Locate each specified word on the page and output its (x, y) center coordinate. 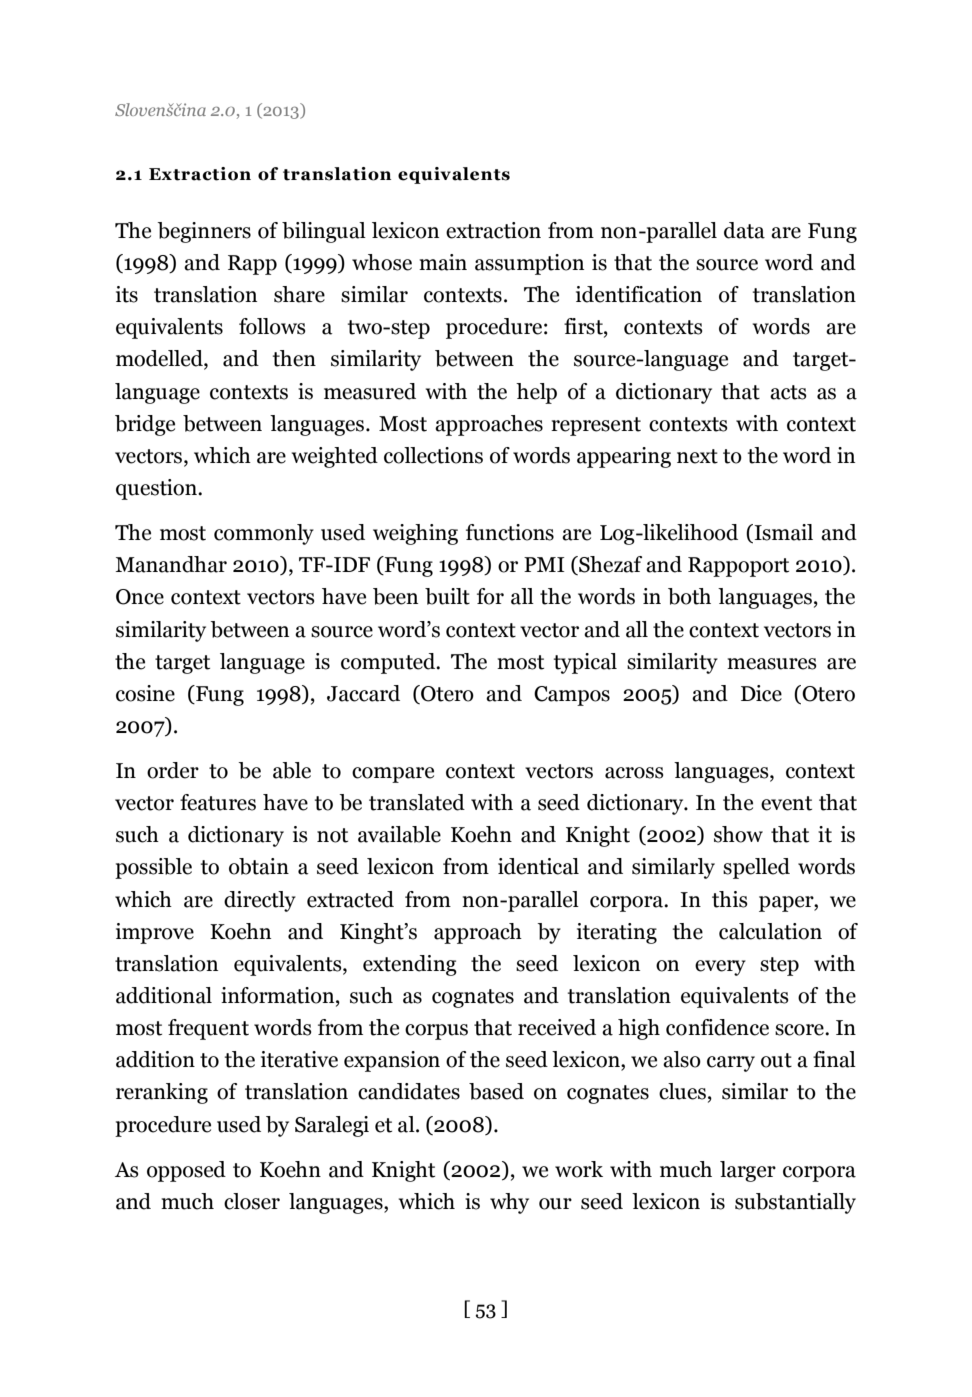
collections (433, 455)
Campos (572, 696)
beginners (204, 232)
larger (748, 1171)
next (697, 456)
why (509, 1203)
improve (155, 933)
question (157, 489)
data (744, 230)
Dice (761, 693)
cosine (145, 693)
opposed (186, 1171)
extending (410, 965)
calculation (770, 931)
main (443, 262)
